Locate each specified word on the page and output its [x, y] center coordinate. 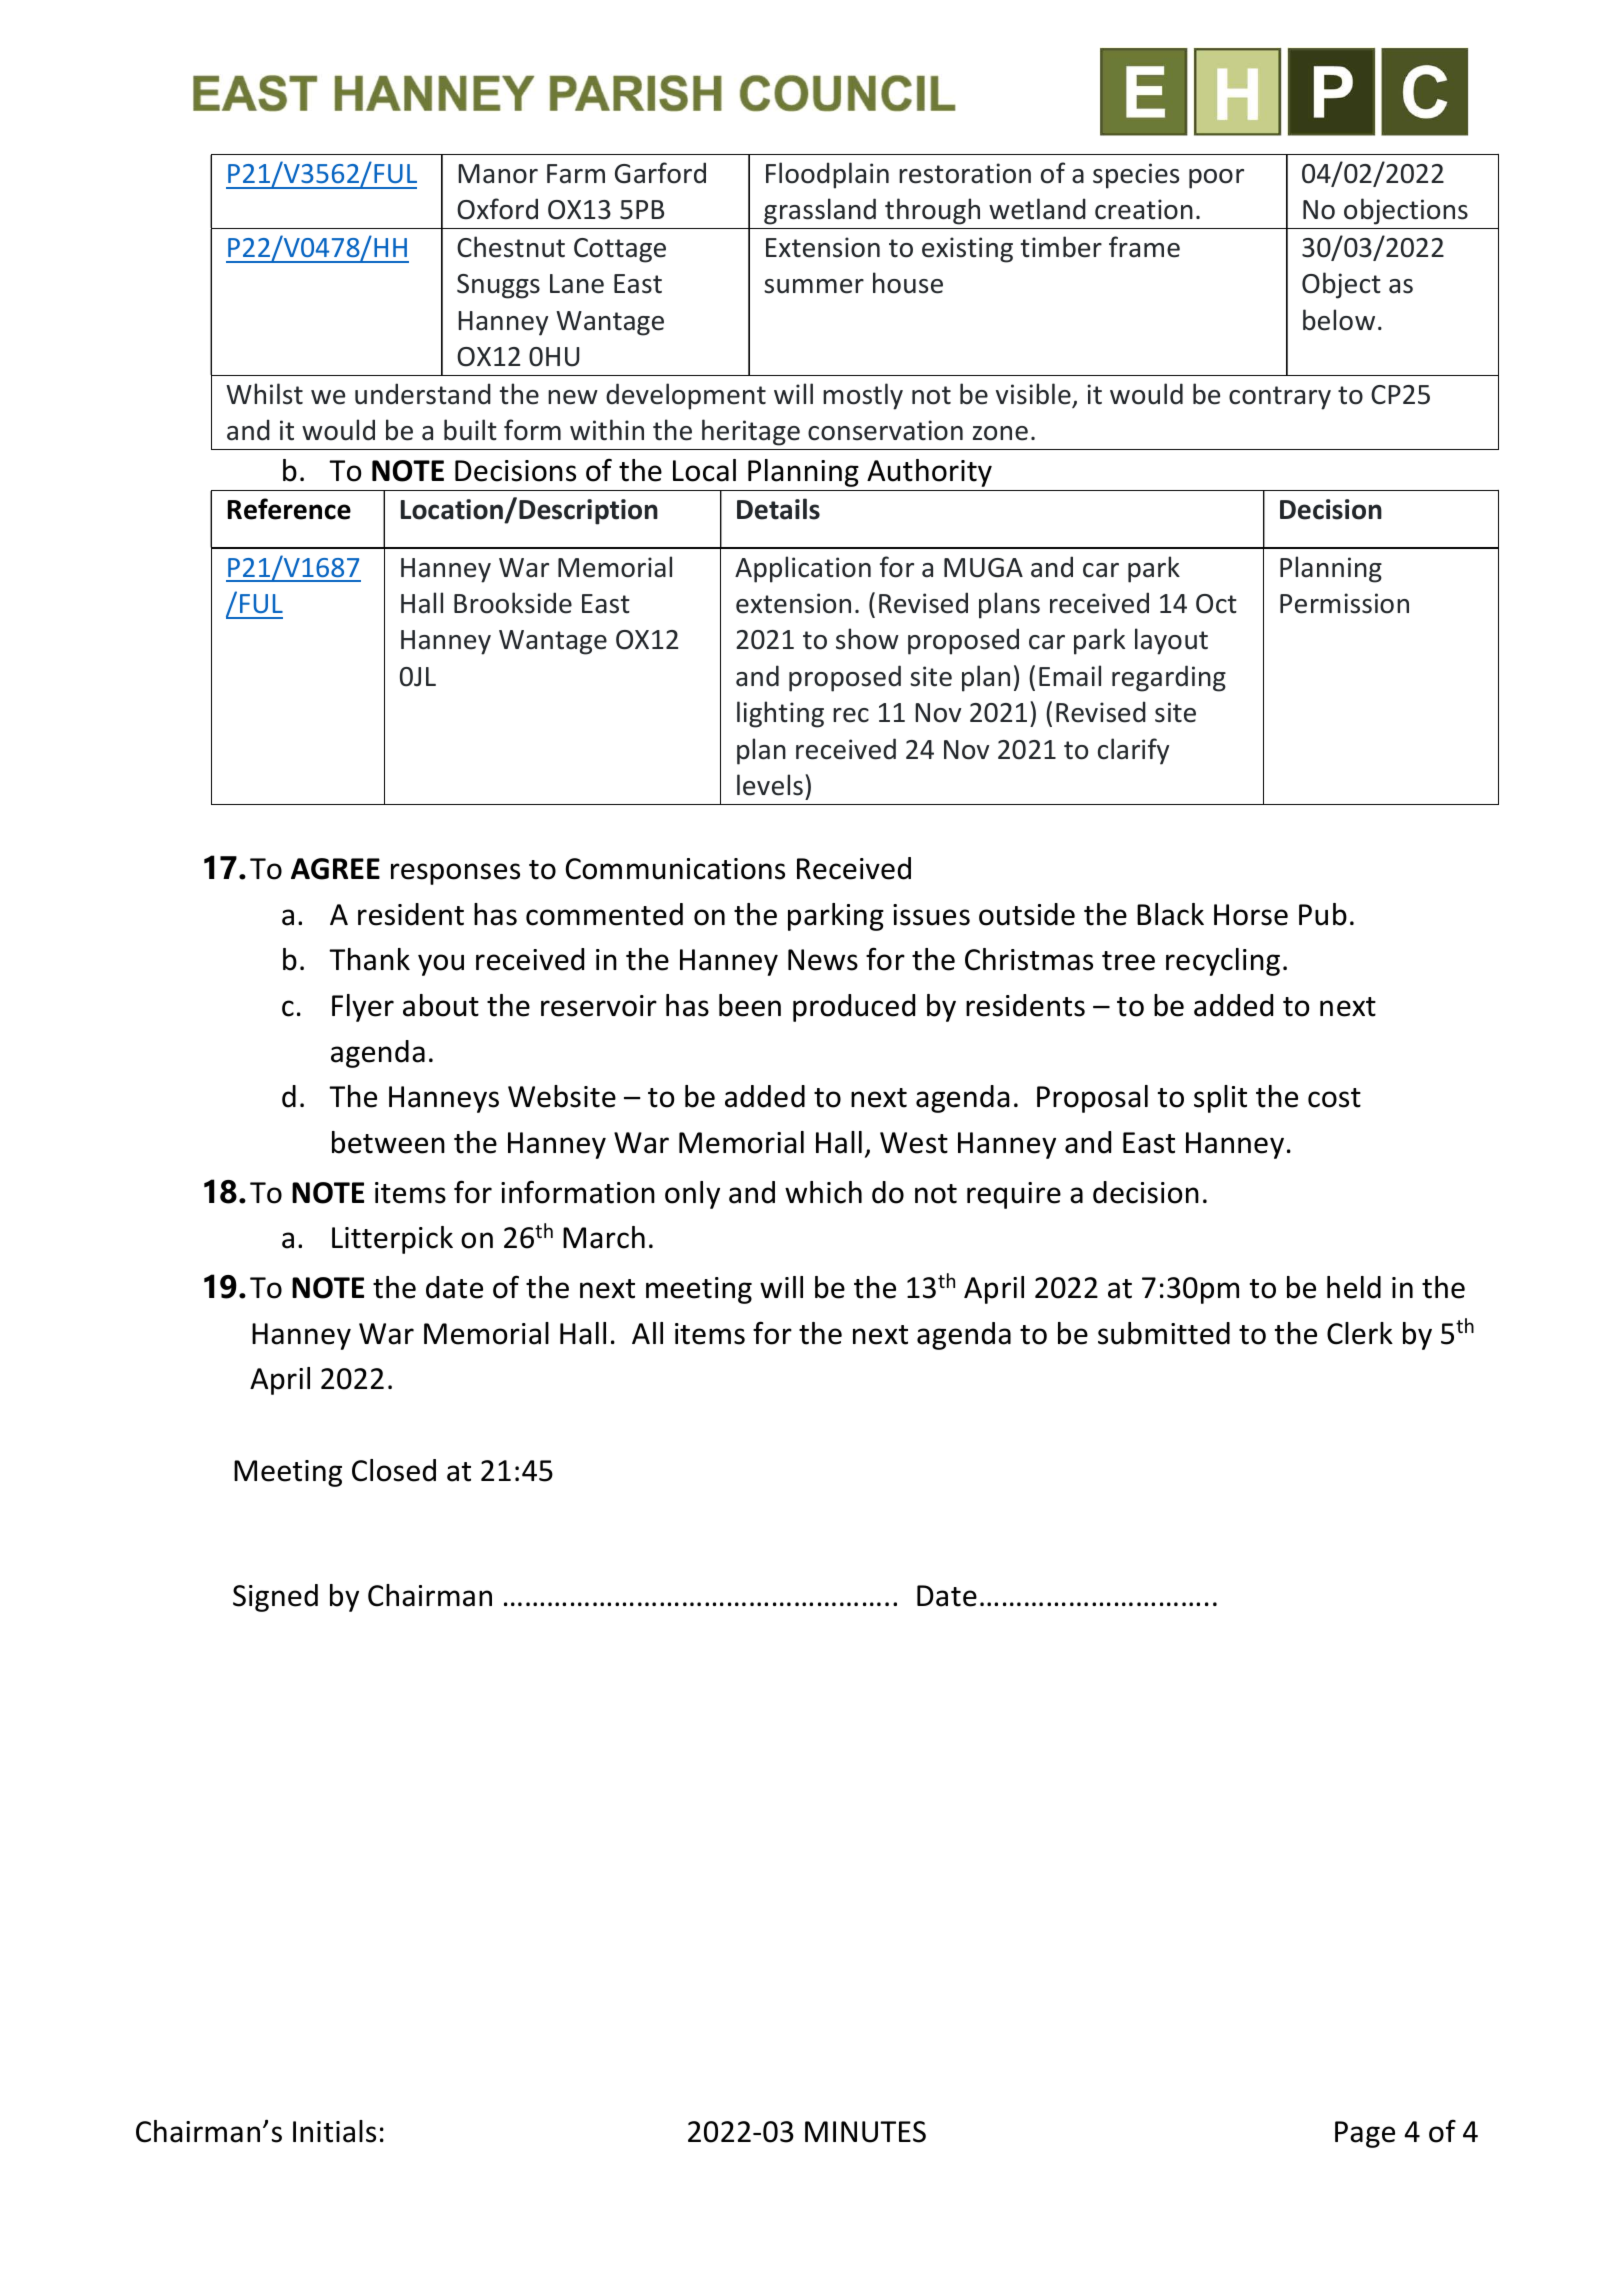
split [1220, 1099]
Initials [334, 2131]
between [388, 1142]
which [823, 1192]
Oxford [497, 209]
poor [1216, 179]
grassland [820, 211]
